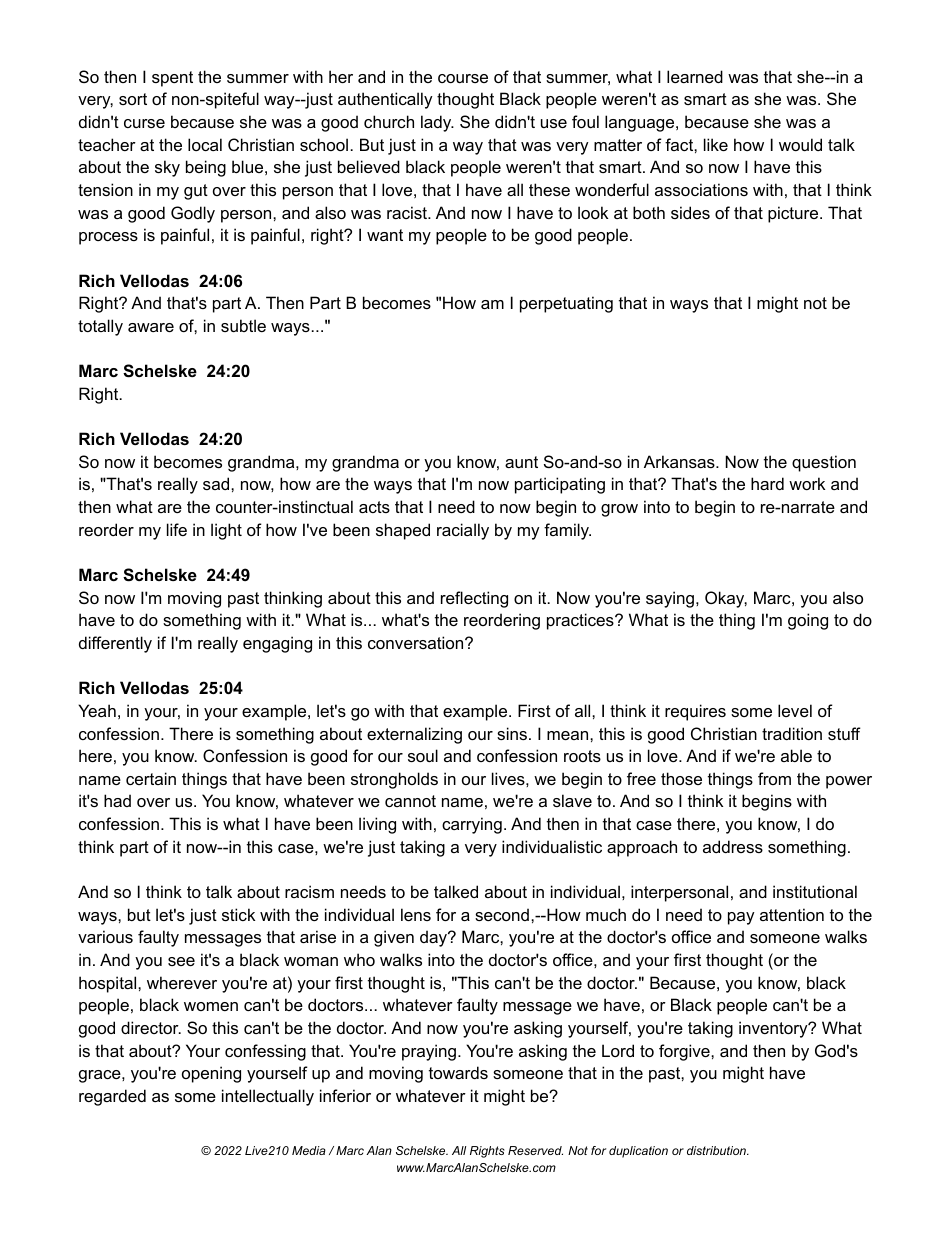  What do you see at coordinates (217, 483) in the screenshot?
I see `sad` at bounding box center [217, 483].
